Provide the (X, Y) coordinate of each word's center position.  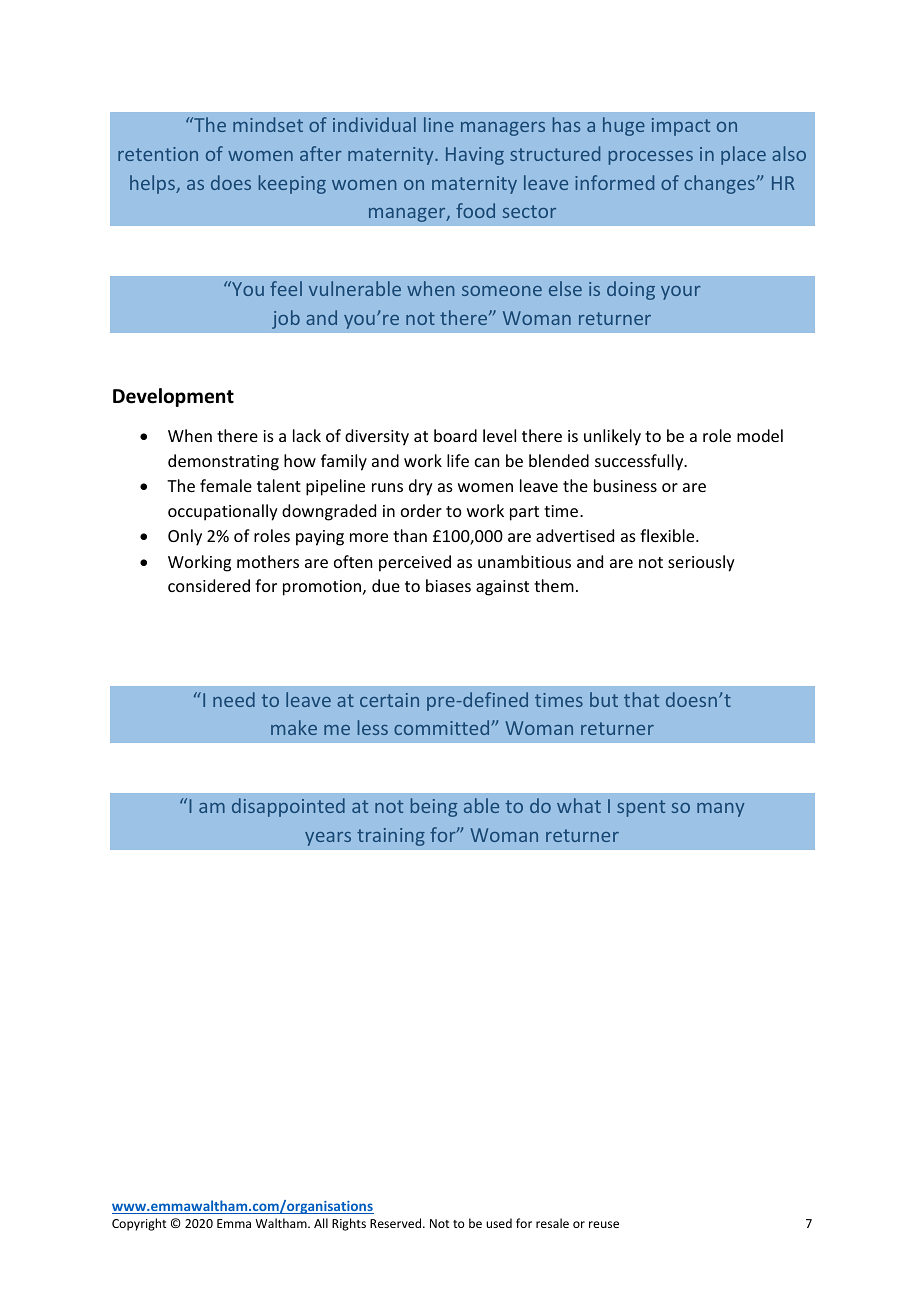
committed (443, 727)
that (641, 699)
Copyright (139, 1224)
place (743, 155)
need (234, 699)
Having (475, 156)
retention (158, 154)
